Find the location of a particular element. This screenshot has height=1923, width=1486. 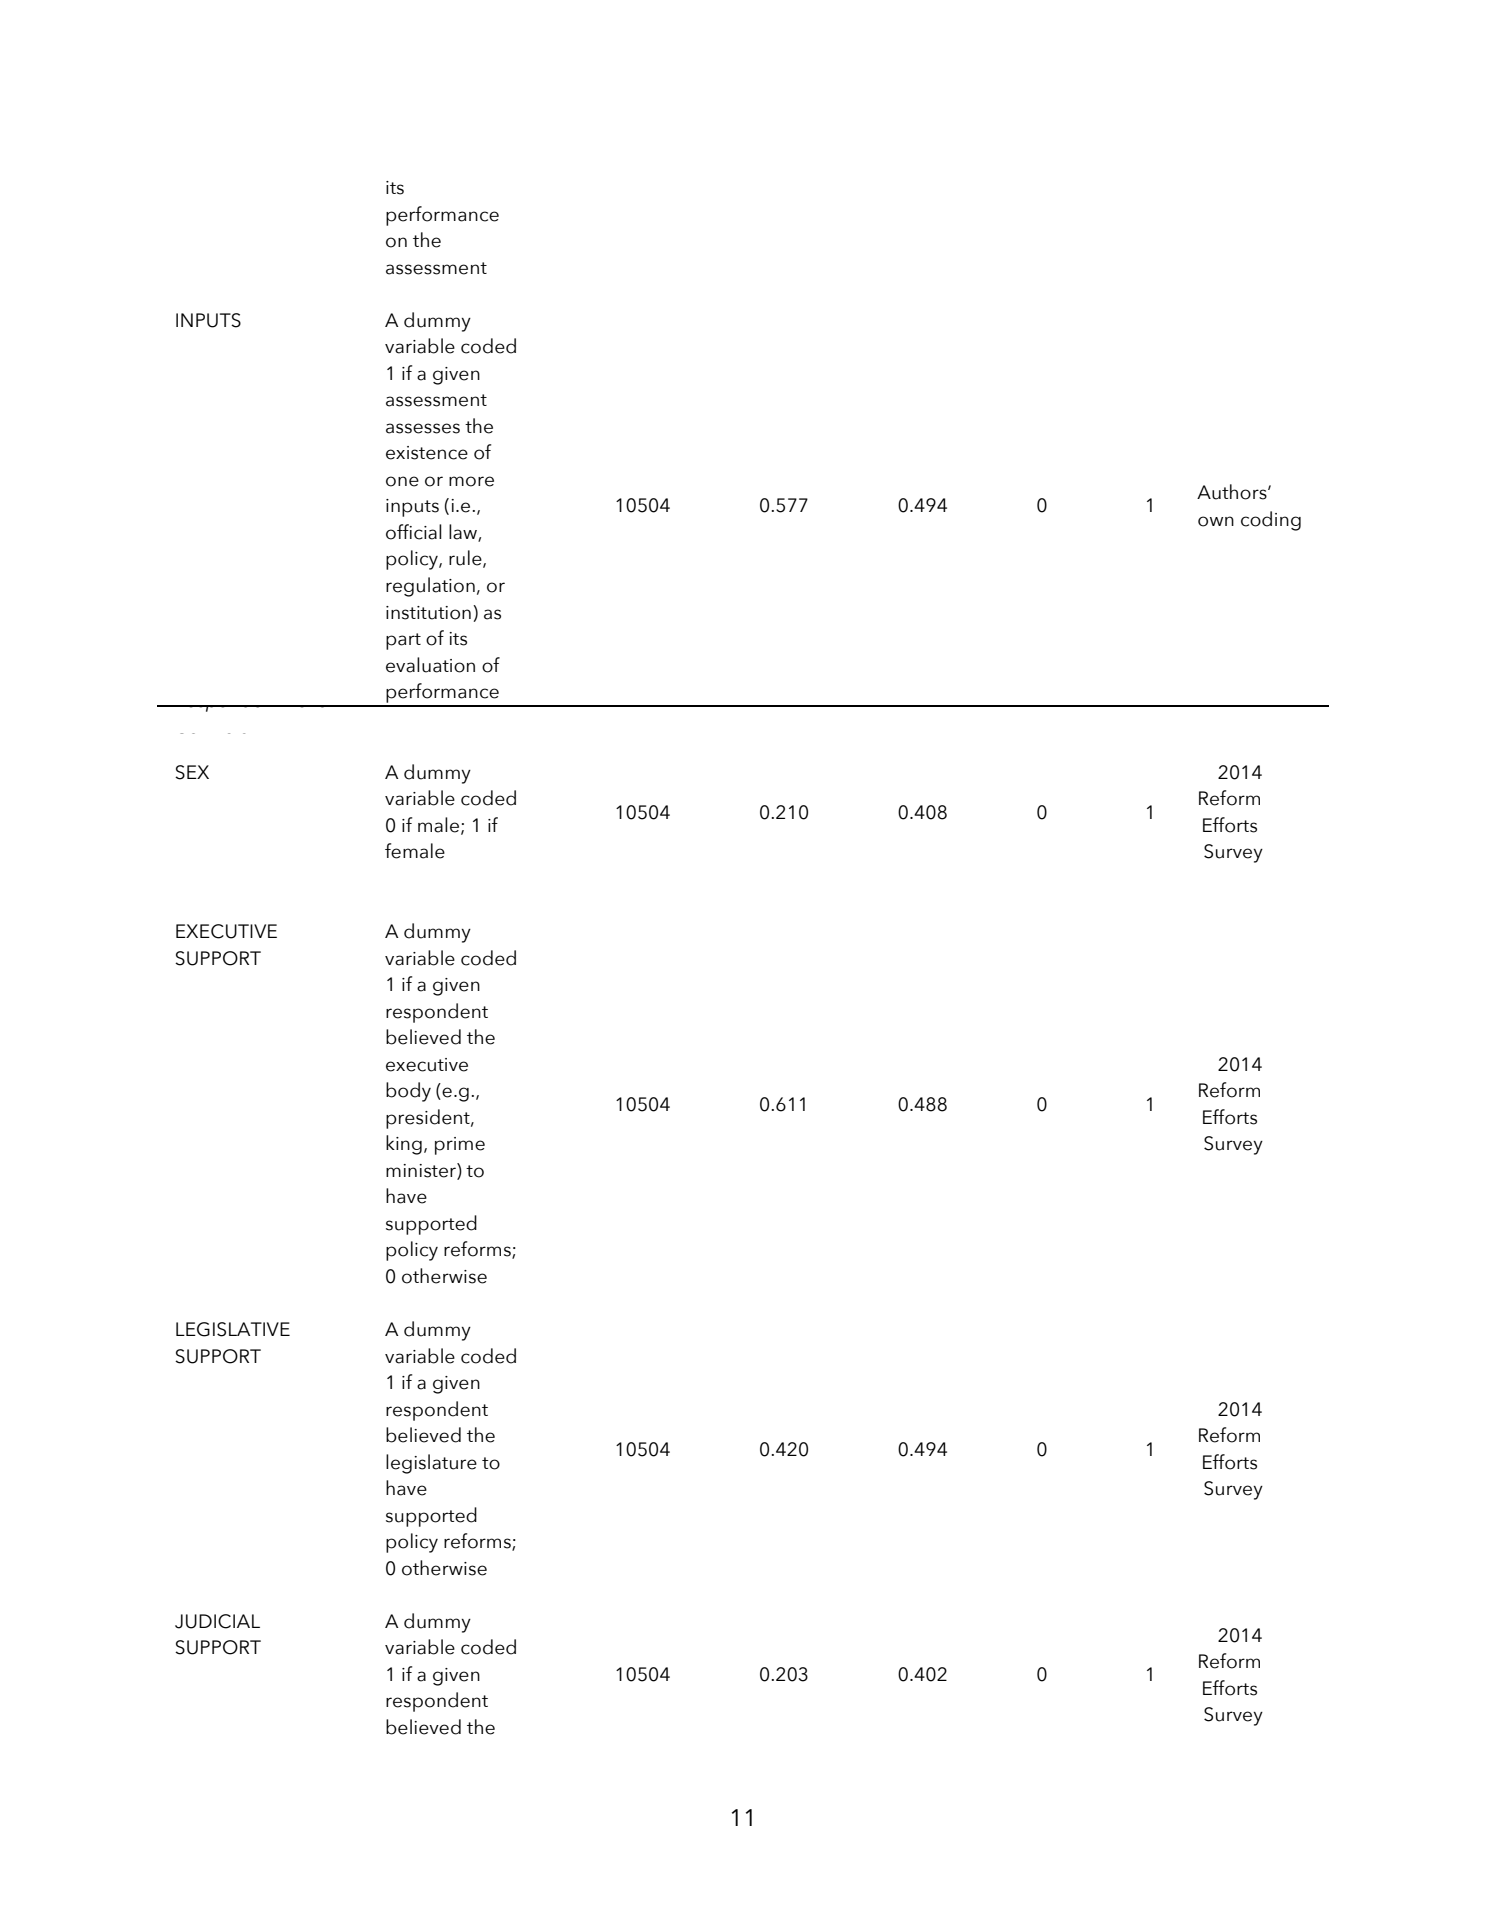

JUDICIAL is located at coordinates (217, 1621).
